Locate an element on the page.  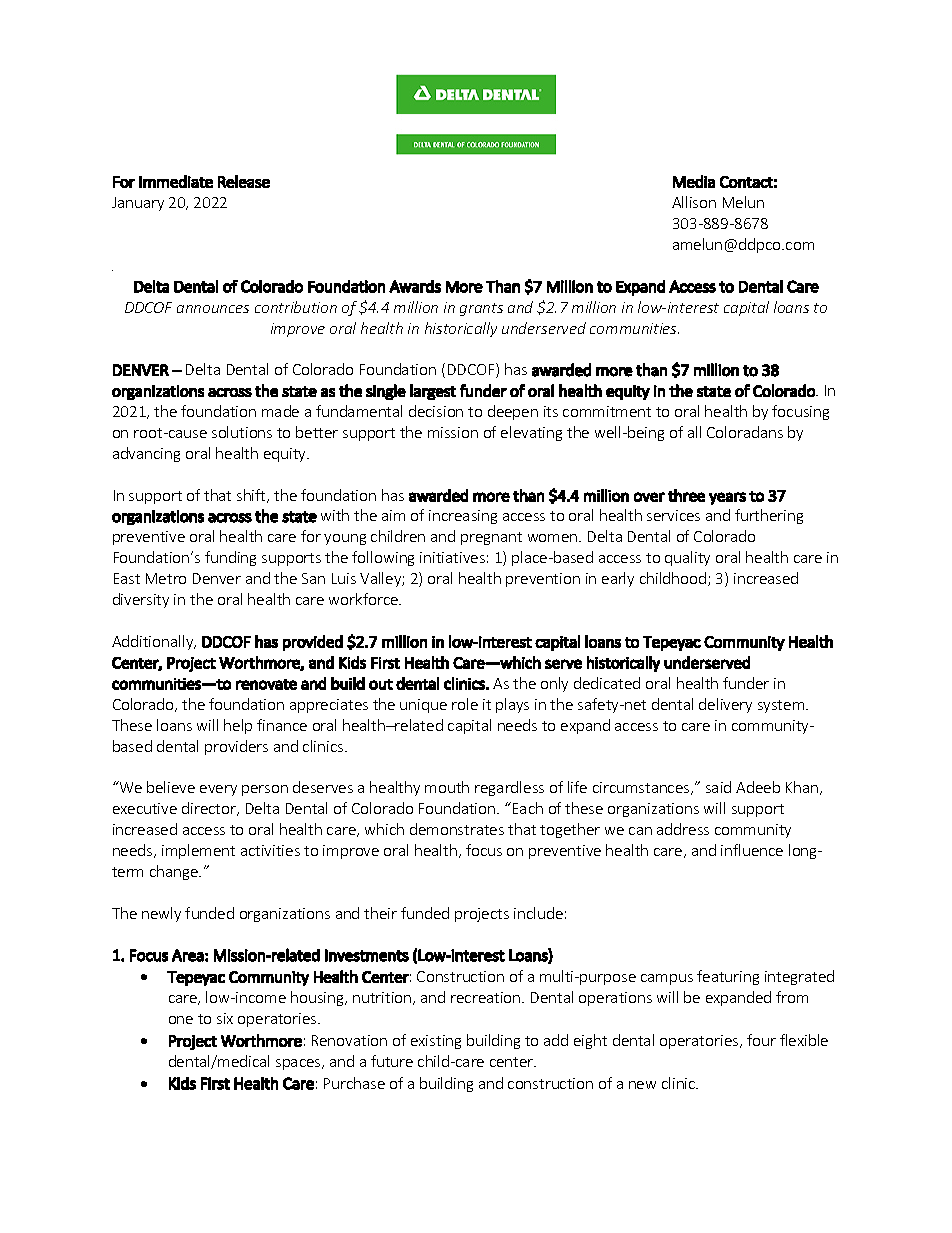
Awards is located at coordinates (415, 286).
